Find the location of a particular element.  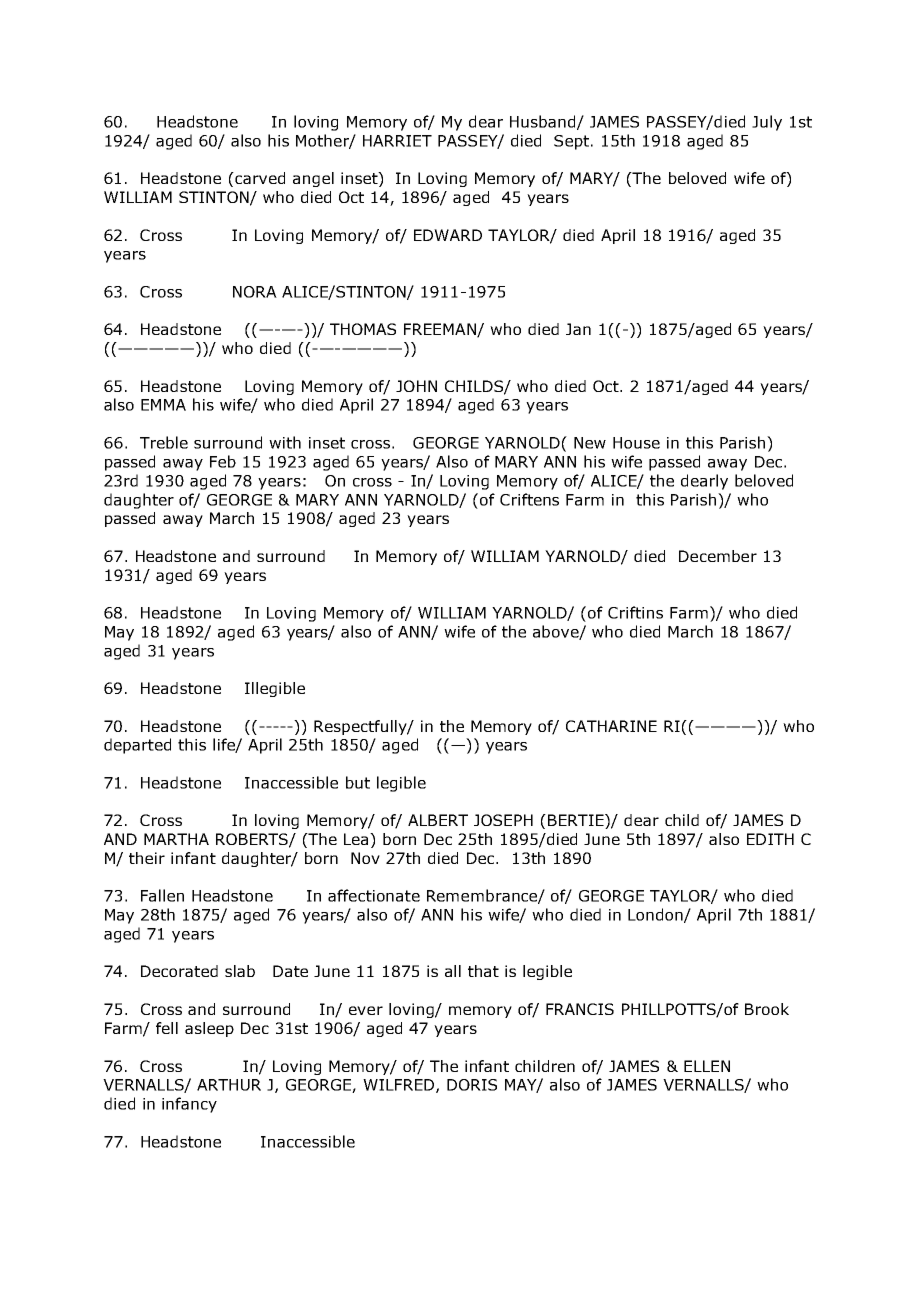

ELLEN is located at coordinates (707, 1066).
